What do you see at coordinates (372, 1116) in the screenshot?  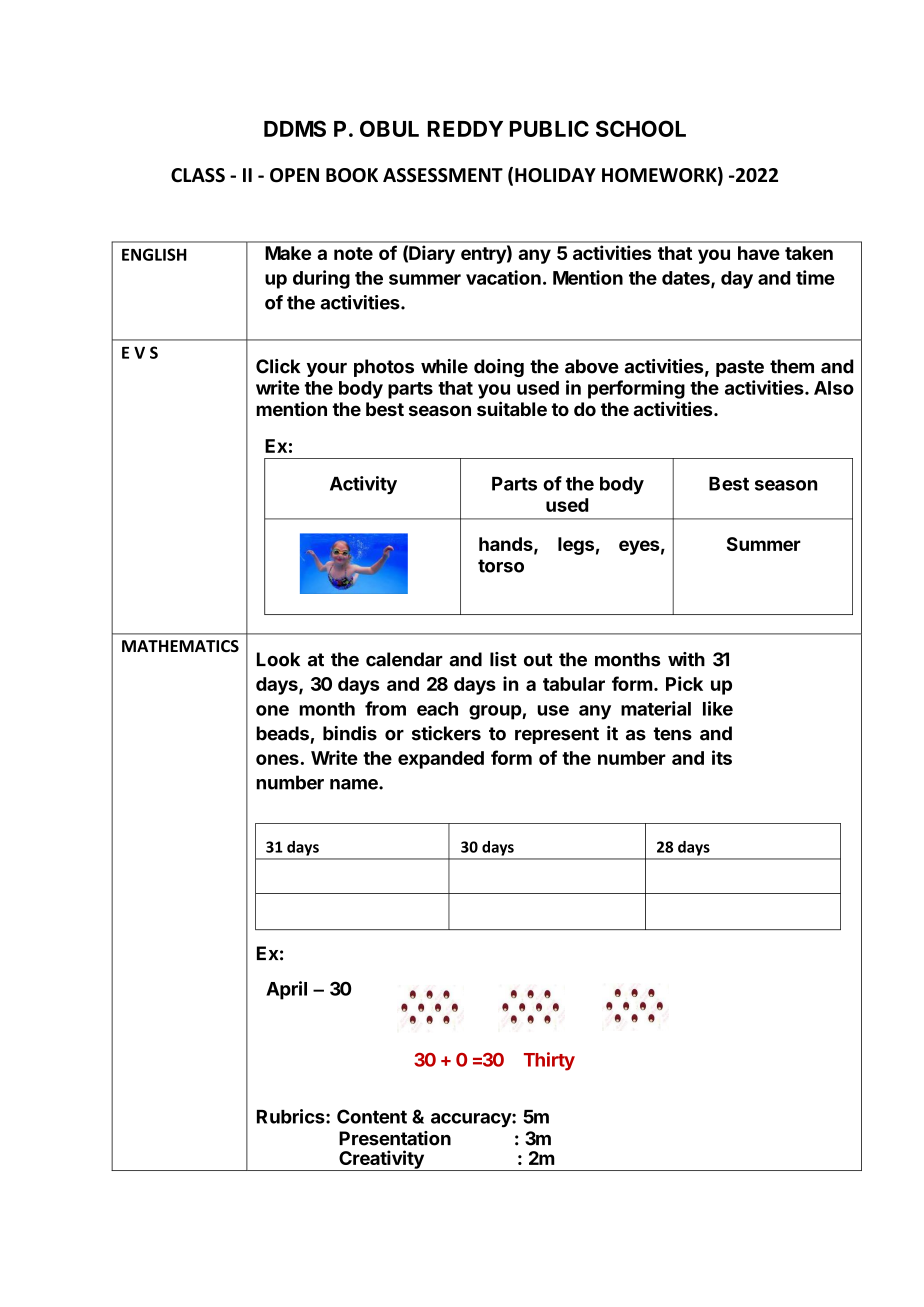 I see `Content` at bounding box center [372, 1116].
